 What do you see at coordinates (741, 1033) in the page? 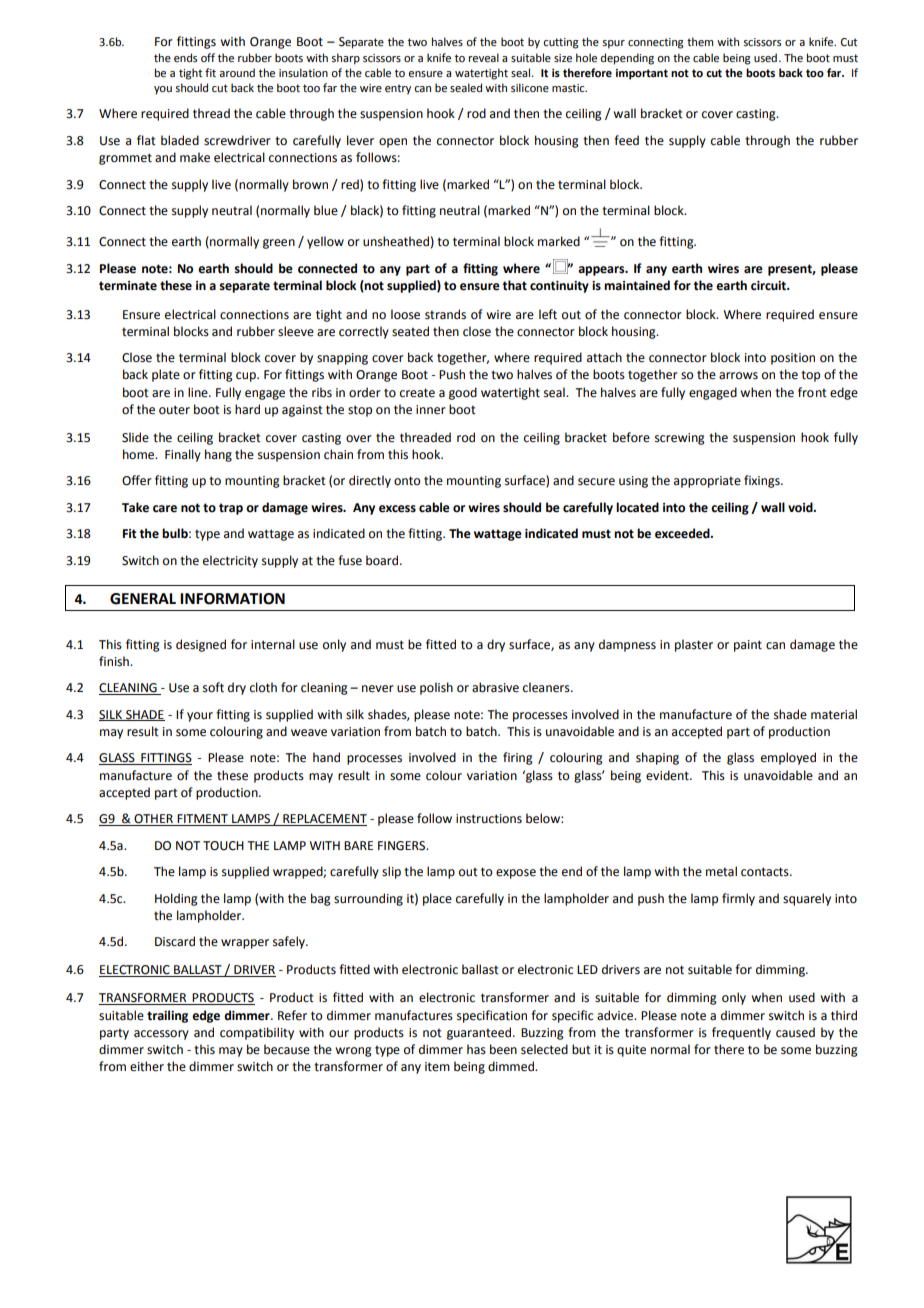
I see `frequently` at bounding box center [741, 1033].
